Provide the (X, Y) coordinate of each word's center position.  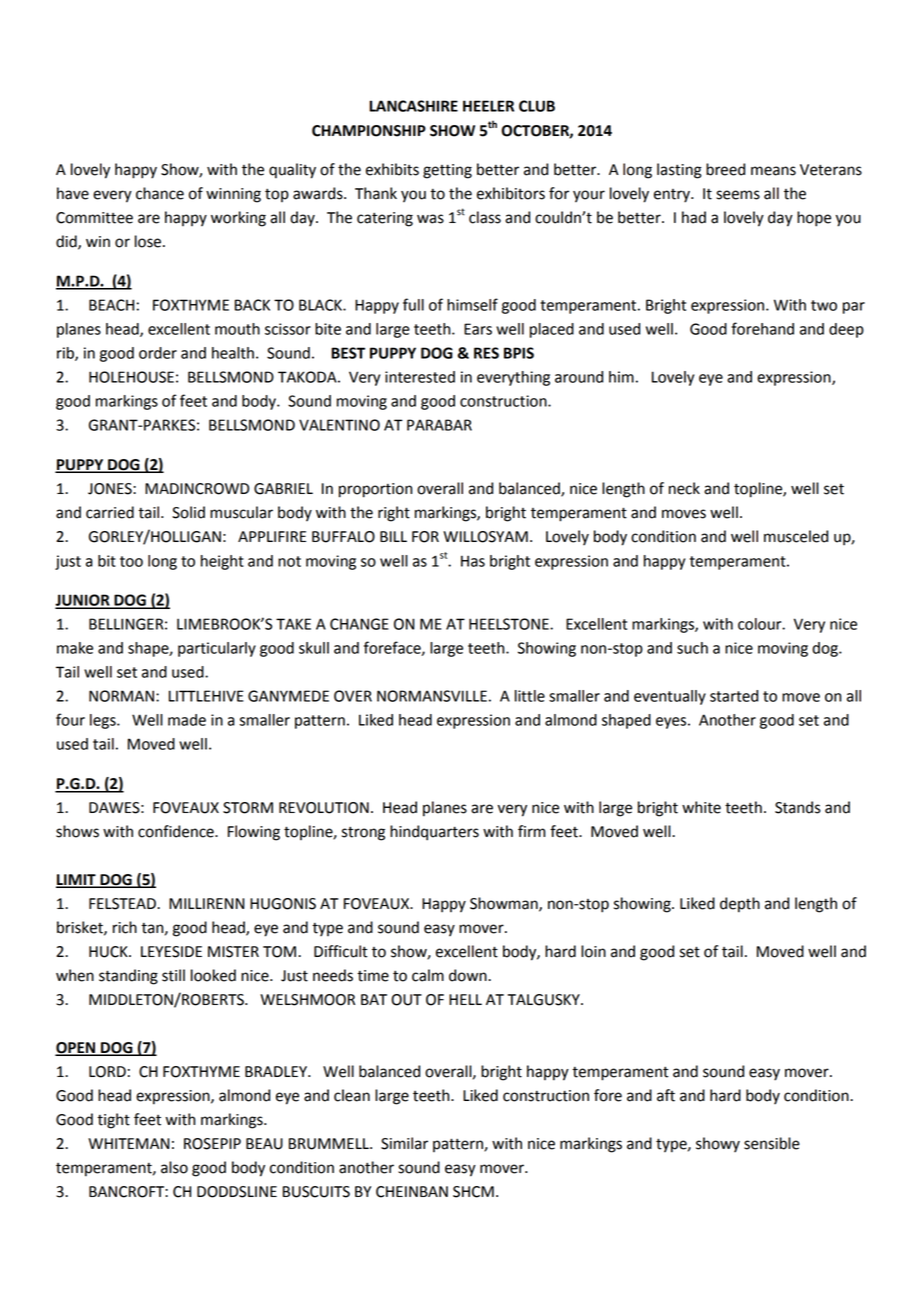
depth (740, 905)
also (174, 1167)
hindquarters (434, 833)
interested (420, 377)
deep (846, 330)
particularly (217, 649)
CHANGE (359, 624)
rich (125, 927)
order (158, 353)
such (692, 648)
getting (447, 171)
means (773, 171)
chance (160, 193)
